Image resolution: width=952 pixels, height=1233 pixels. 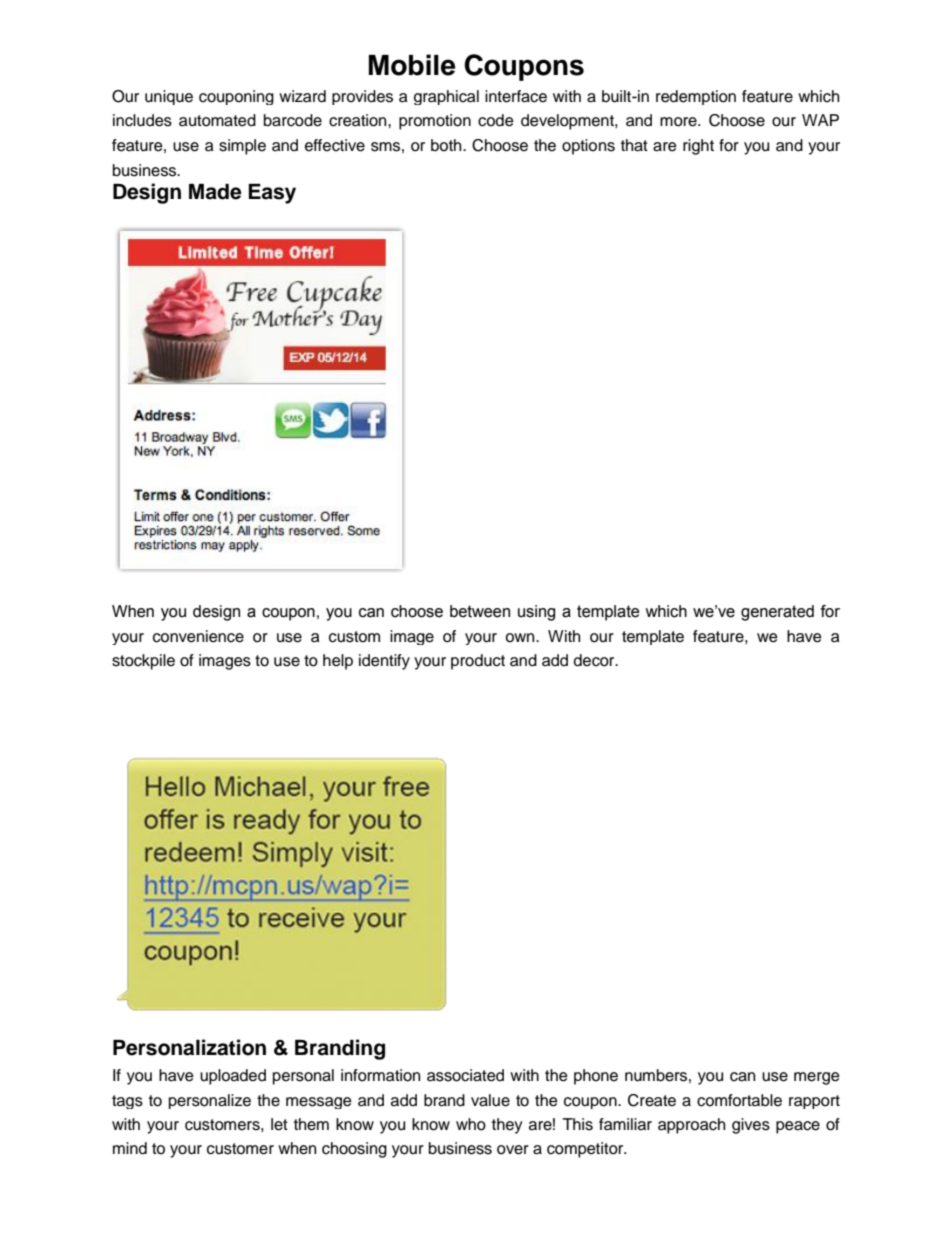 What do you see at coordinates (143, 662) in the page?
I see `stockpile` at bounding box center [143, 662].
